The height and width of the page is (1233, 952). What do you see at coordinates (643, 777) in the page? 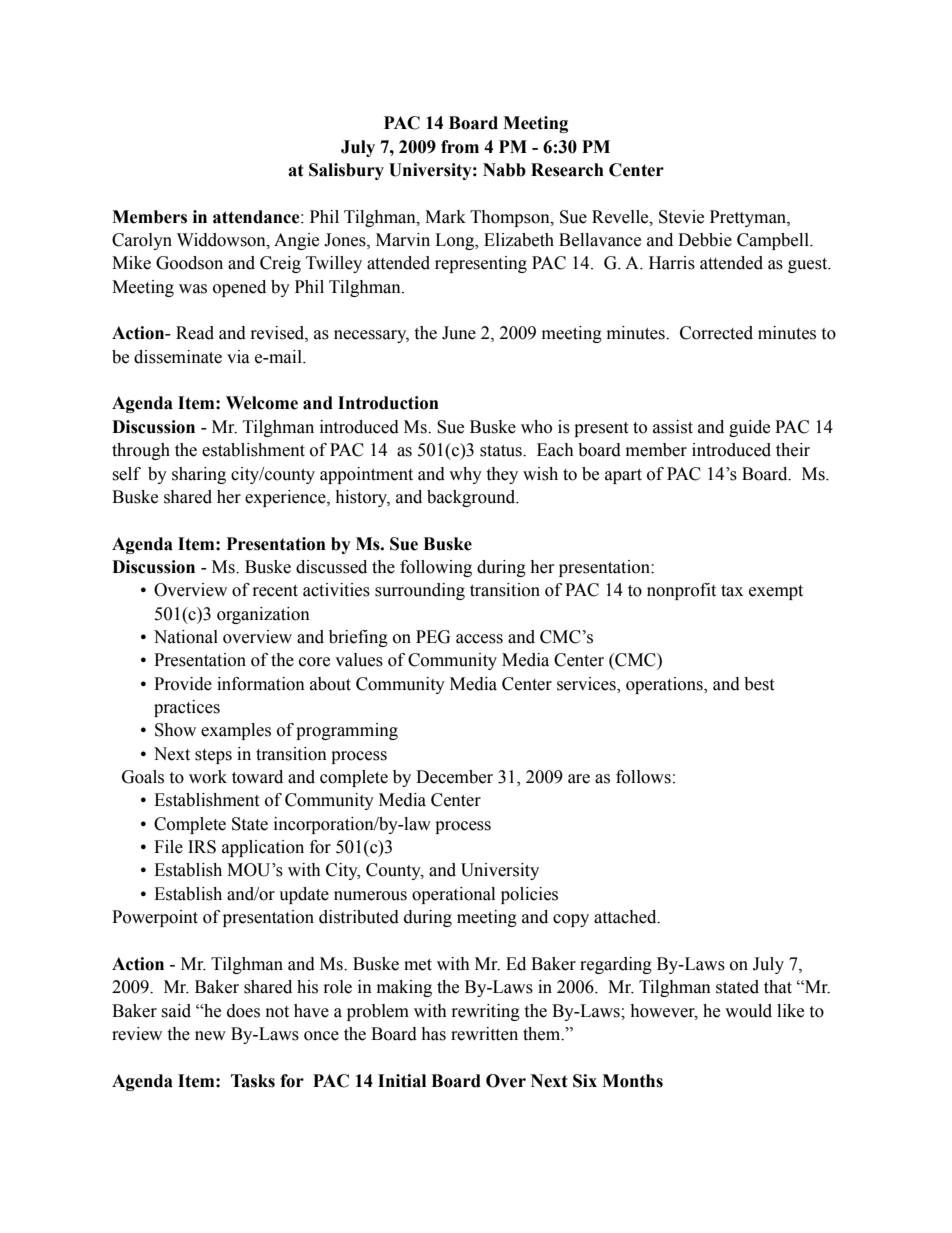
I see `follows` at bounding box center [643, 777].
